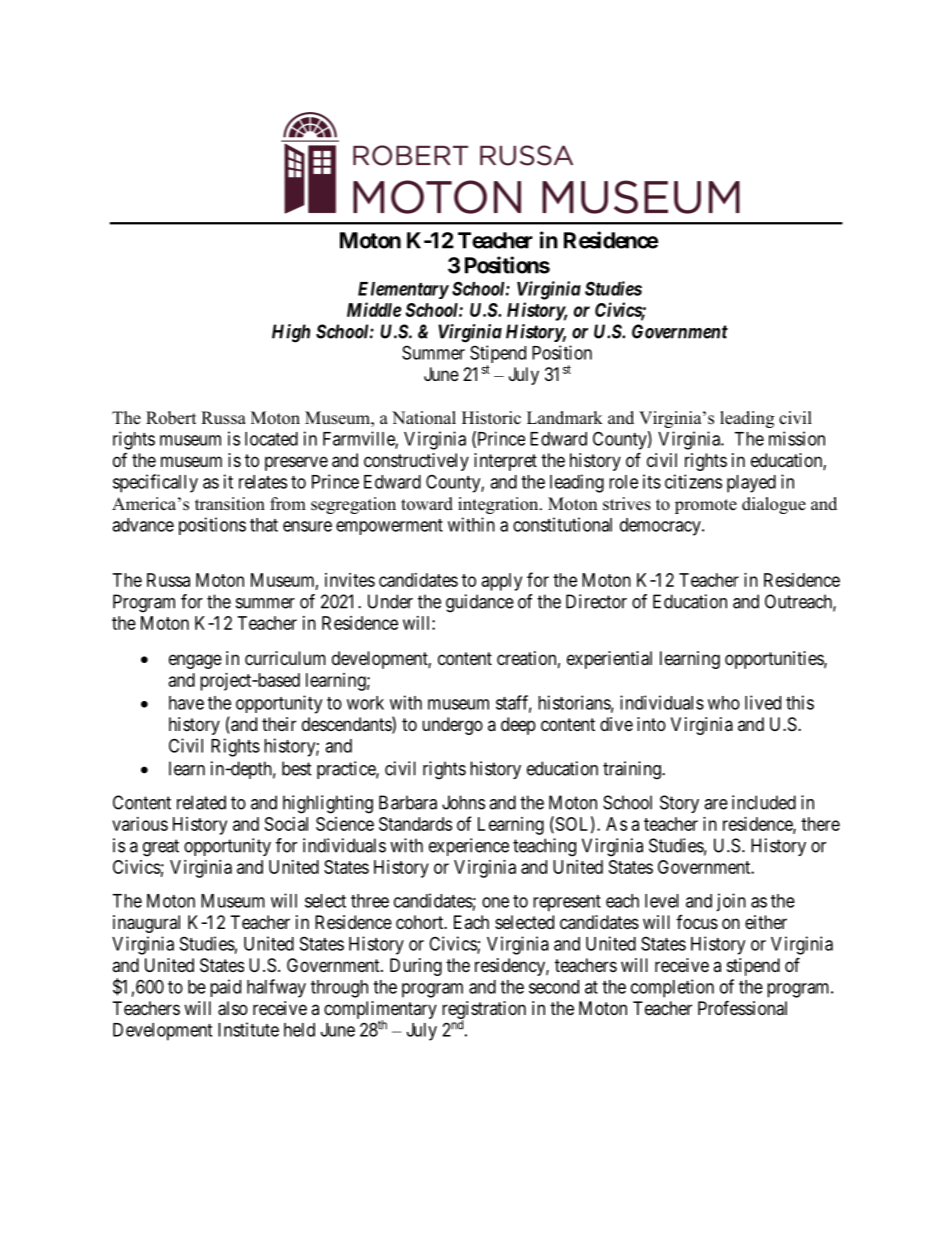  I want to click on Elementary, so click(403, 290).
